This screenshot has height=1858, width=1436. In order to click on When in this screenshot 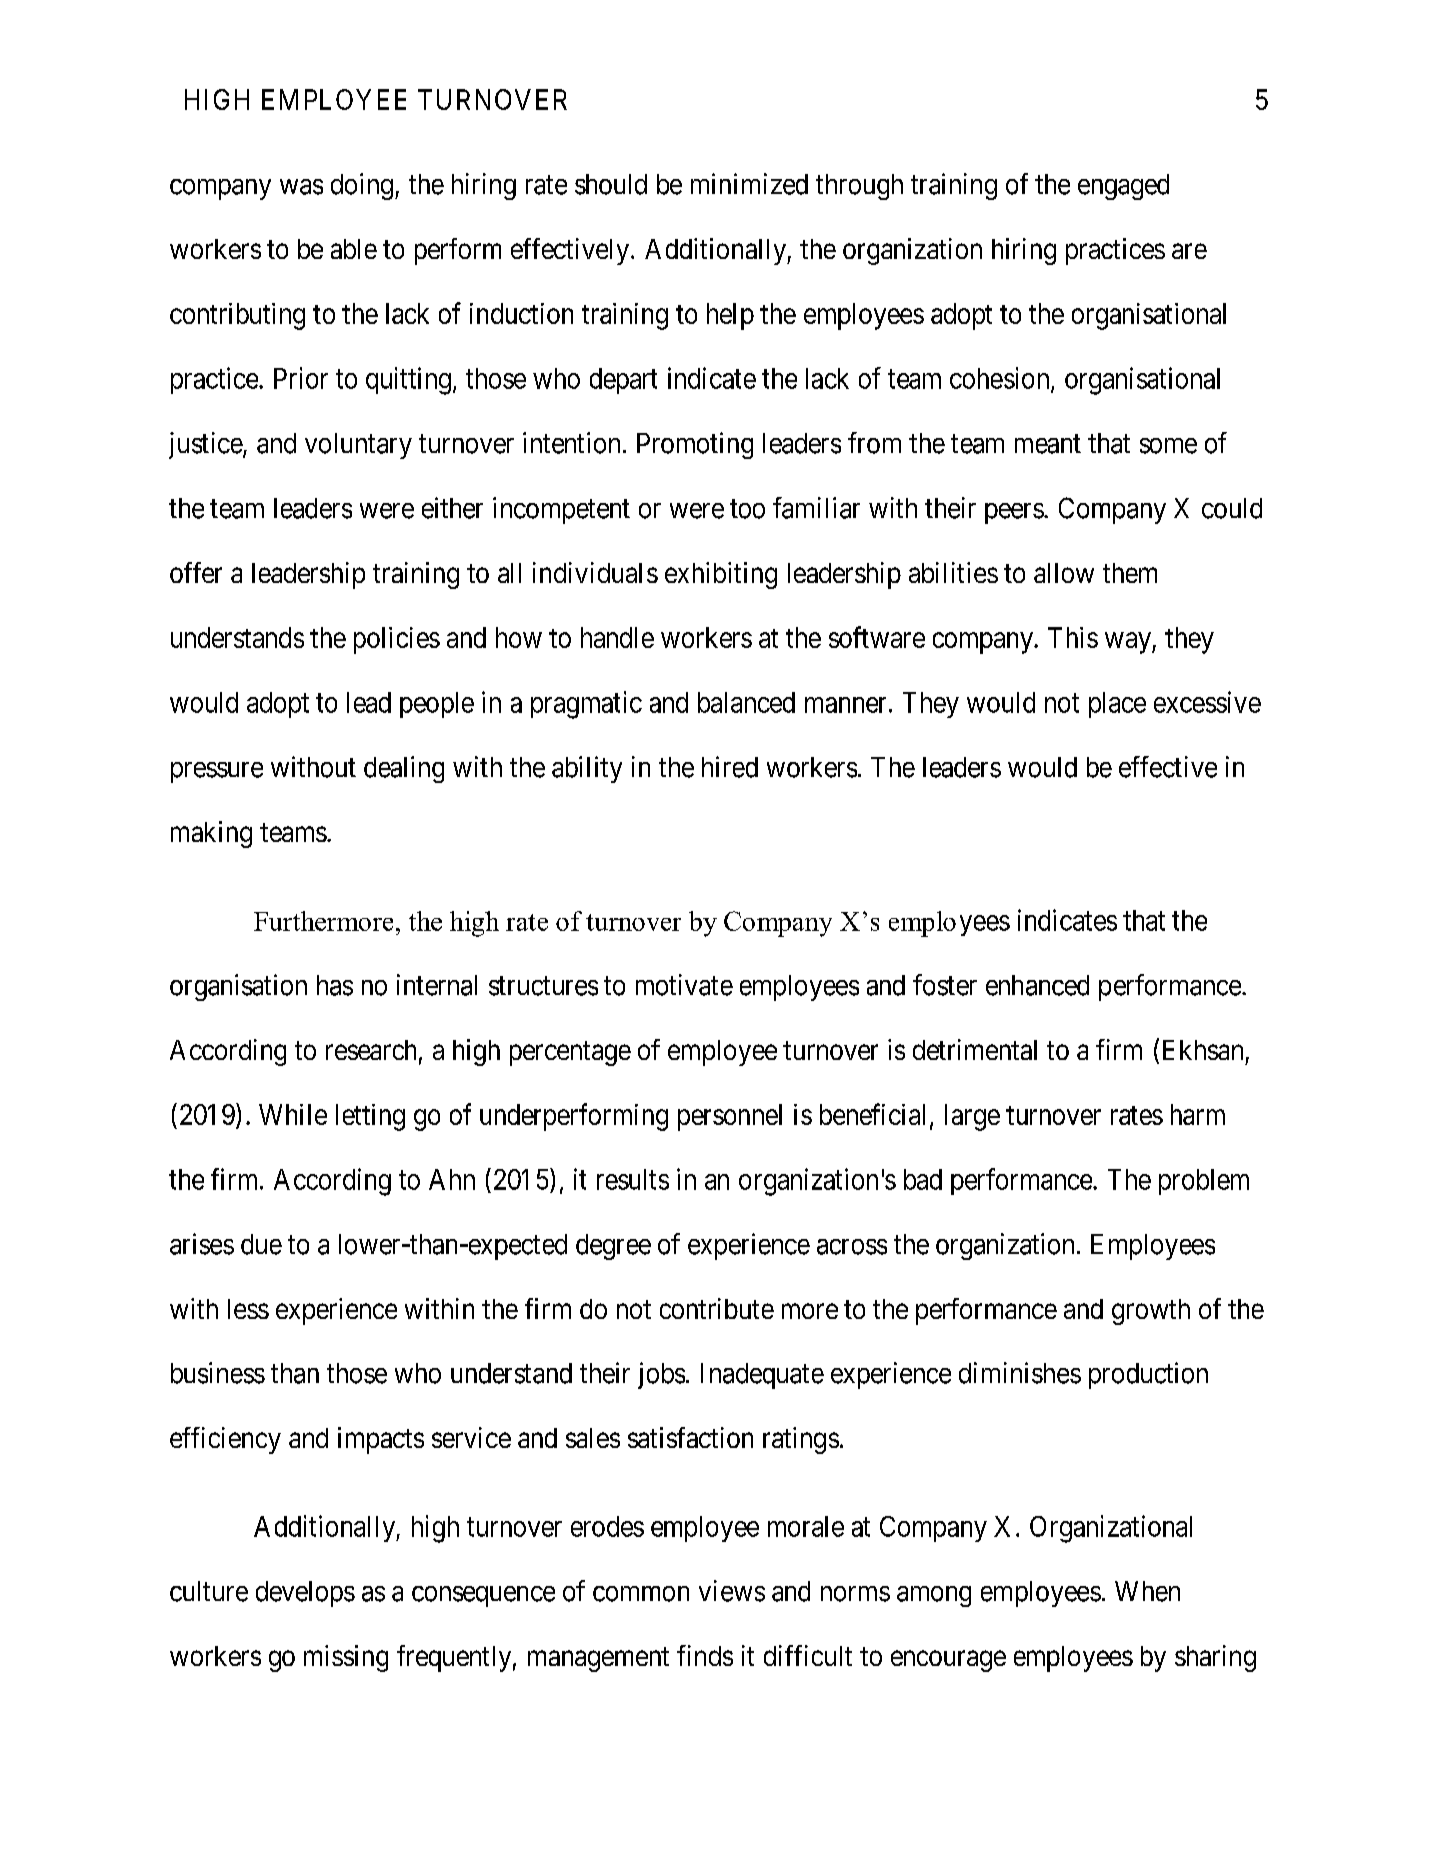, I will do `click(1147, 1591)`.
